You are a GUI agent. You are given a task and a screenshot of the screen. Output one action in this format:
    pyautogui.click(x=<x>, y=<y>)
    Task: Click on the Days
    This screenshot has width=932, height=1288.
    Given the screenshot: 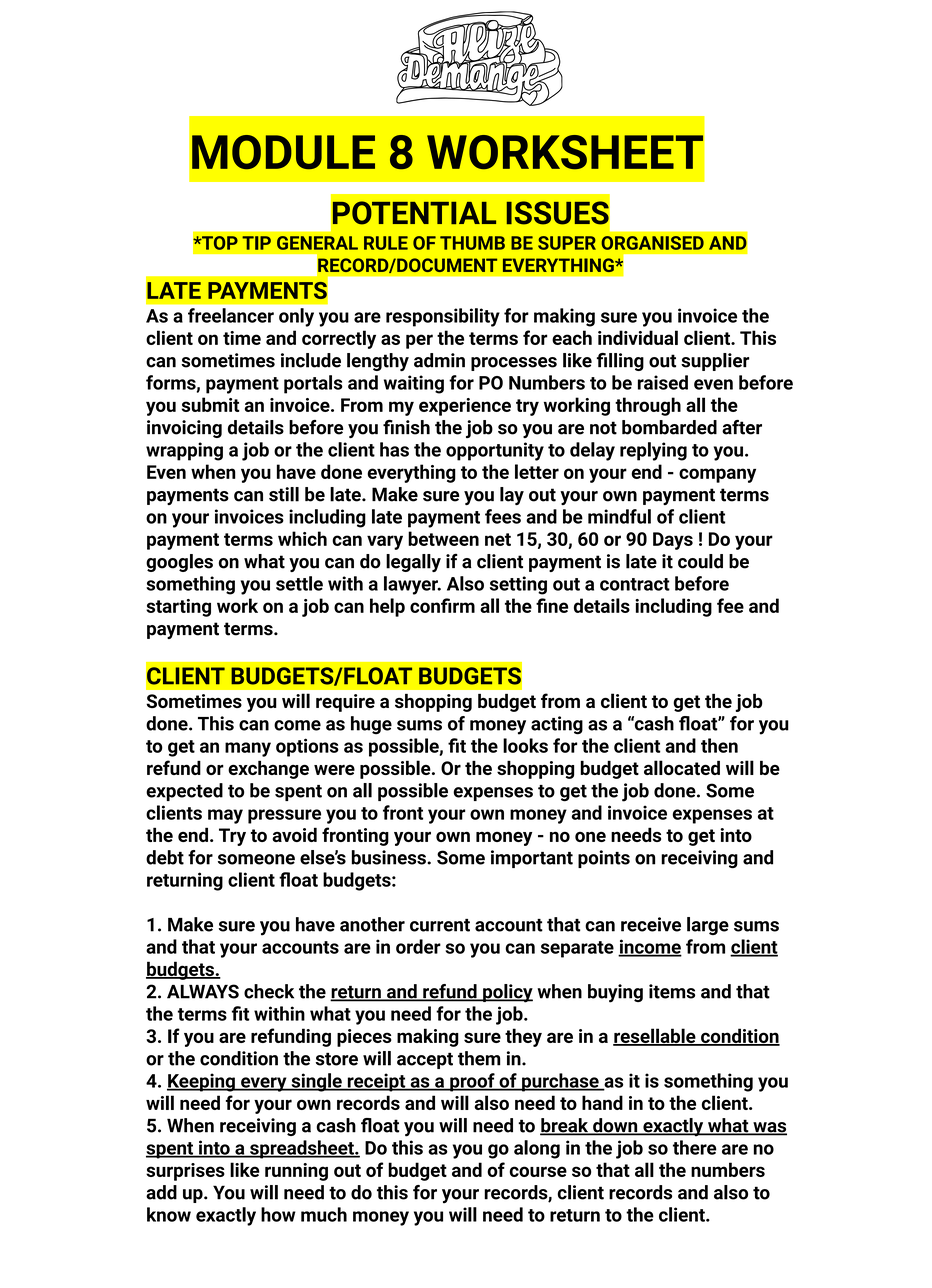 What is the action you would take?
    pyautogui.click(x=673, y=541)
